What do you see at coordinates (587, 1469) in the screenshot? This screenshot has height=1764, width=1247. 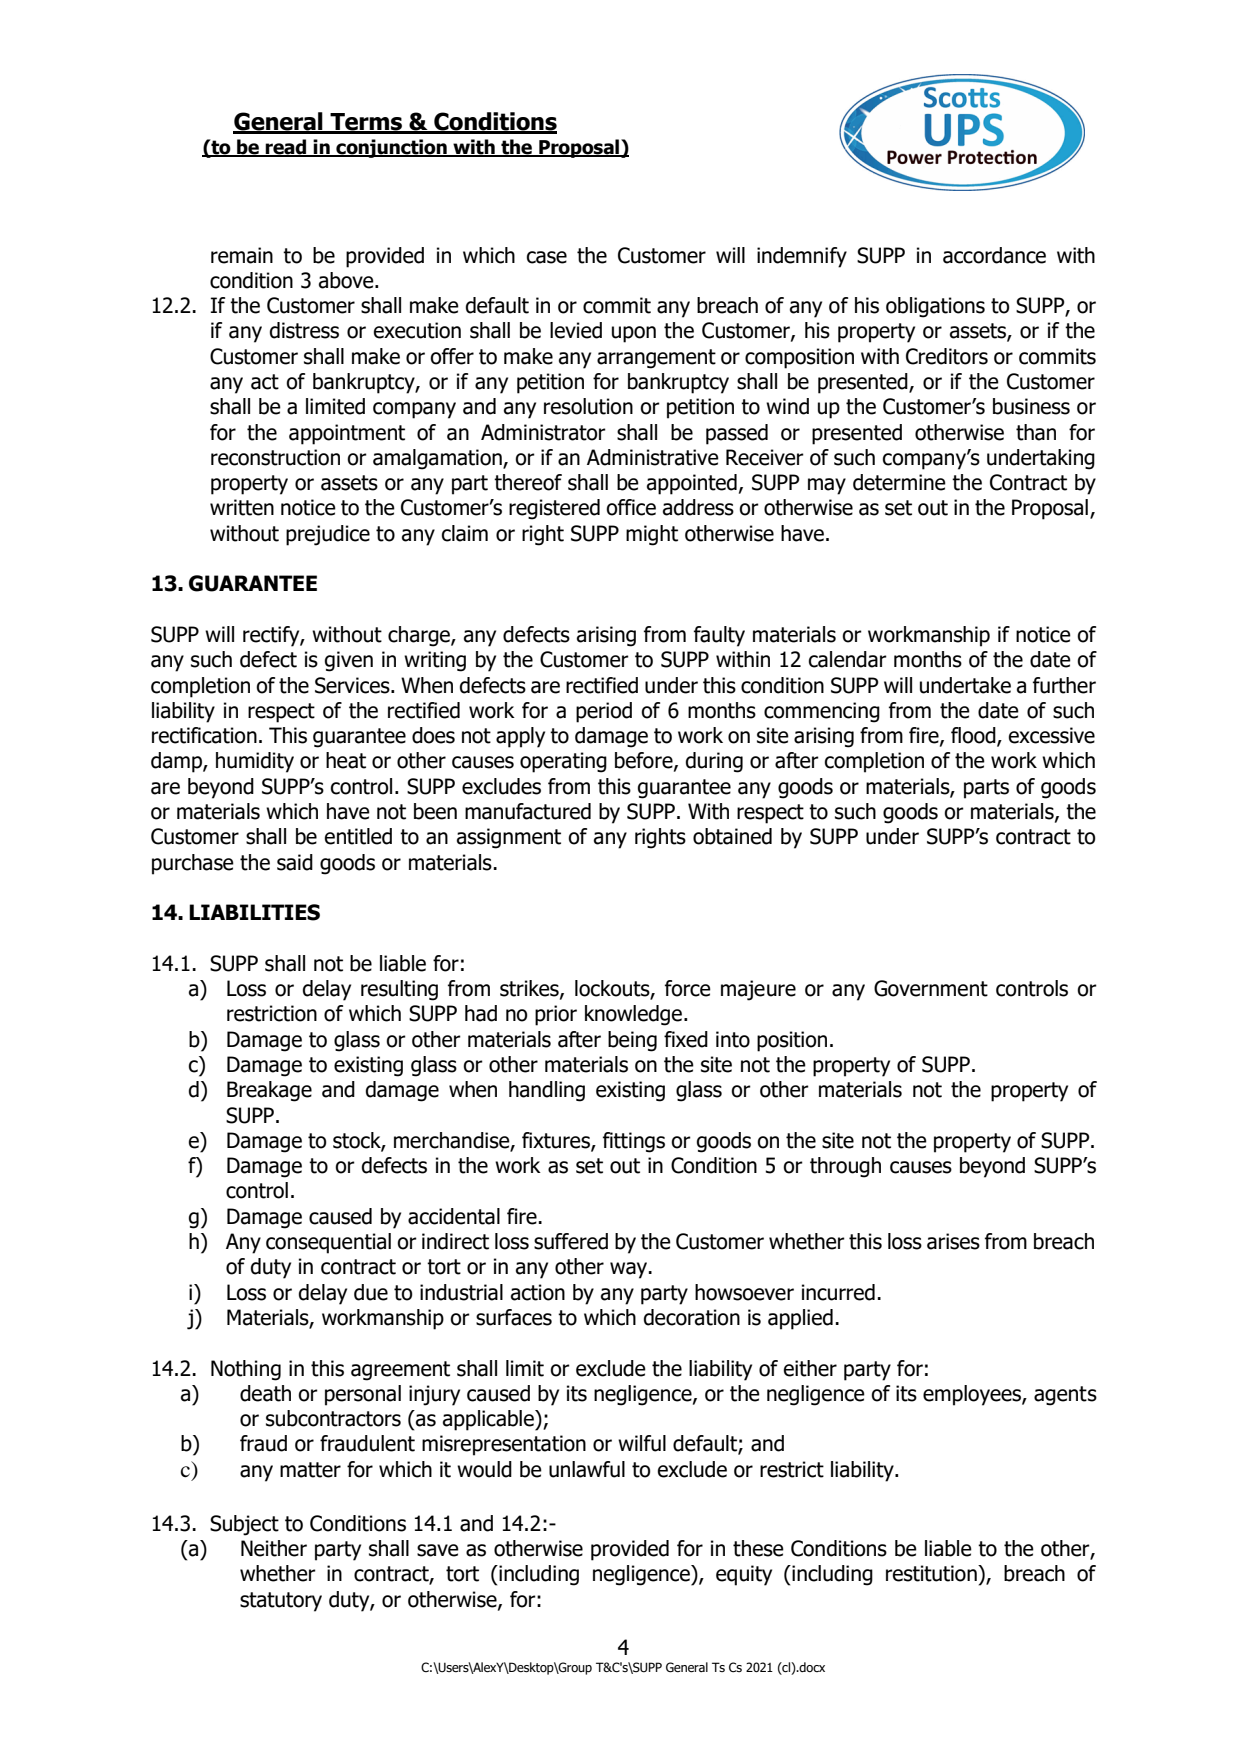 I see `unlawful` at bounding box center [587, 1469].
